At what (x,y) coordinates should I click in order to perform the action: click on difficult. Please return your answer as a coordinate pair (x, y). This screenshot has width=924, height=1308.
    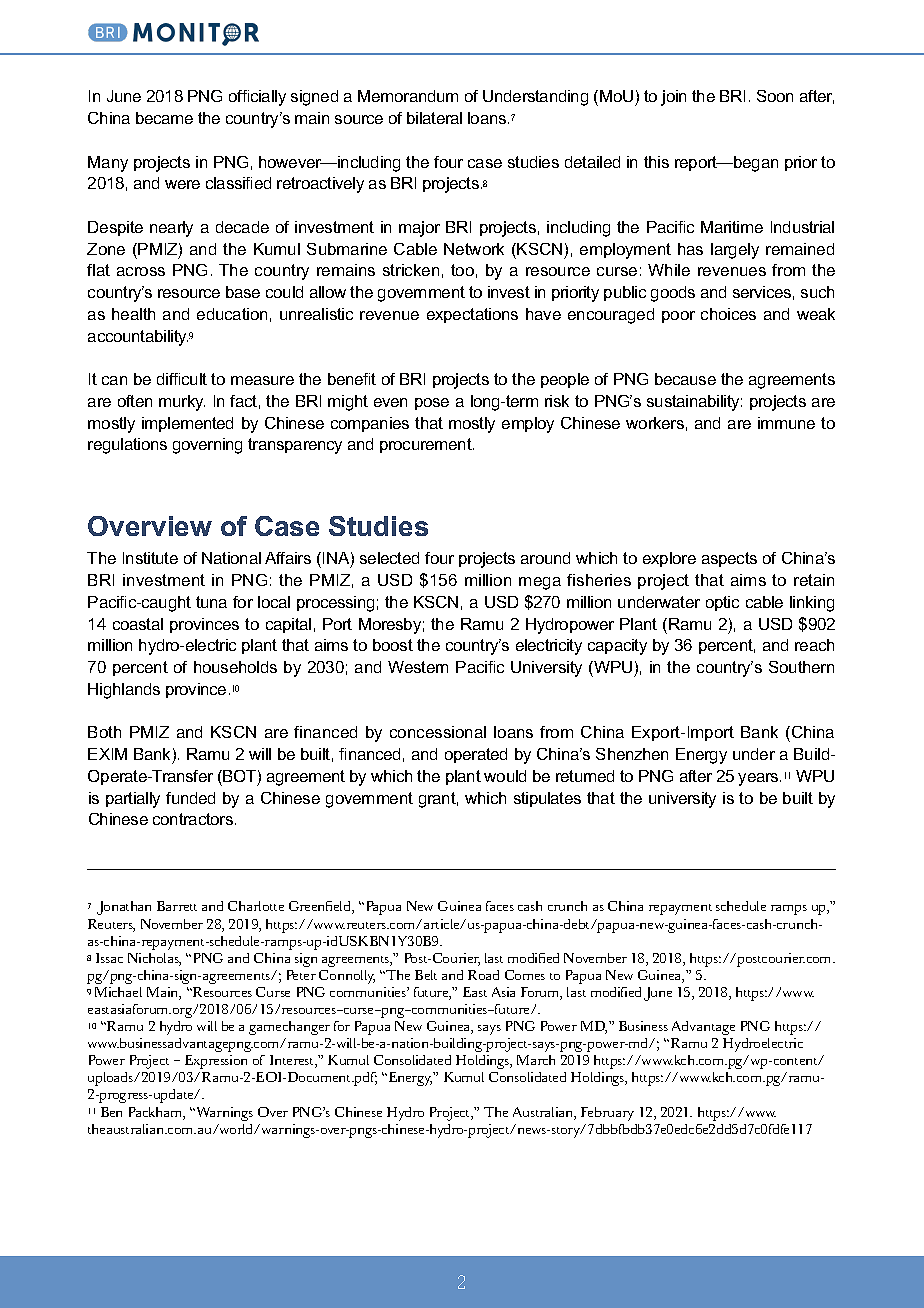
    Looking at the image, I should click on (182, 379).
